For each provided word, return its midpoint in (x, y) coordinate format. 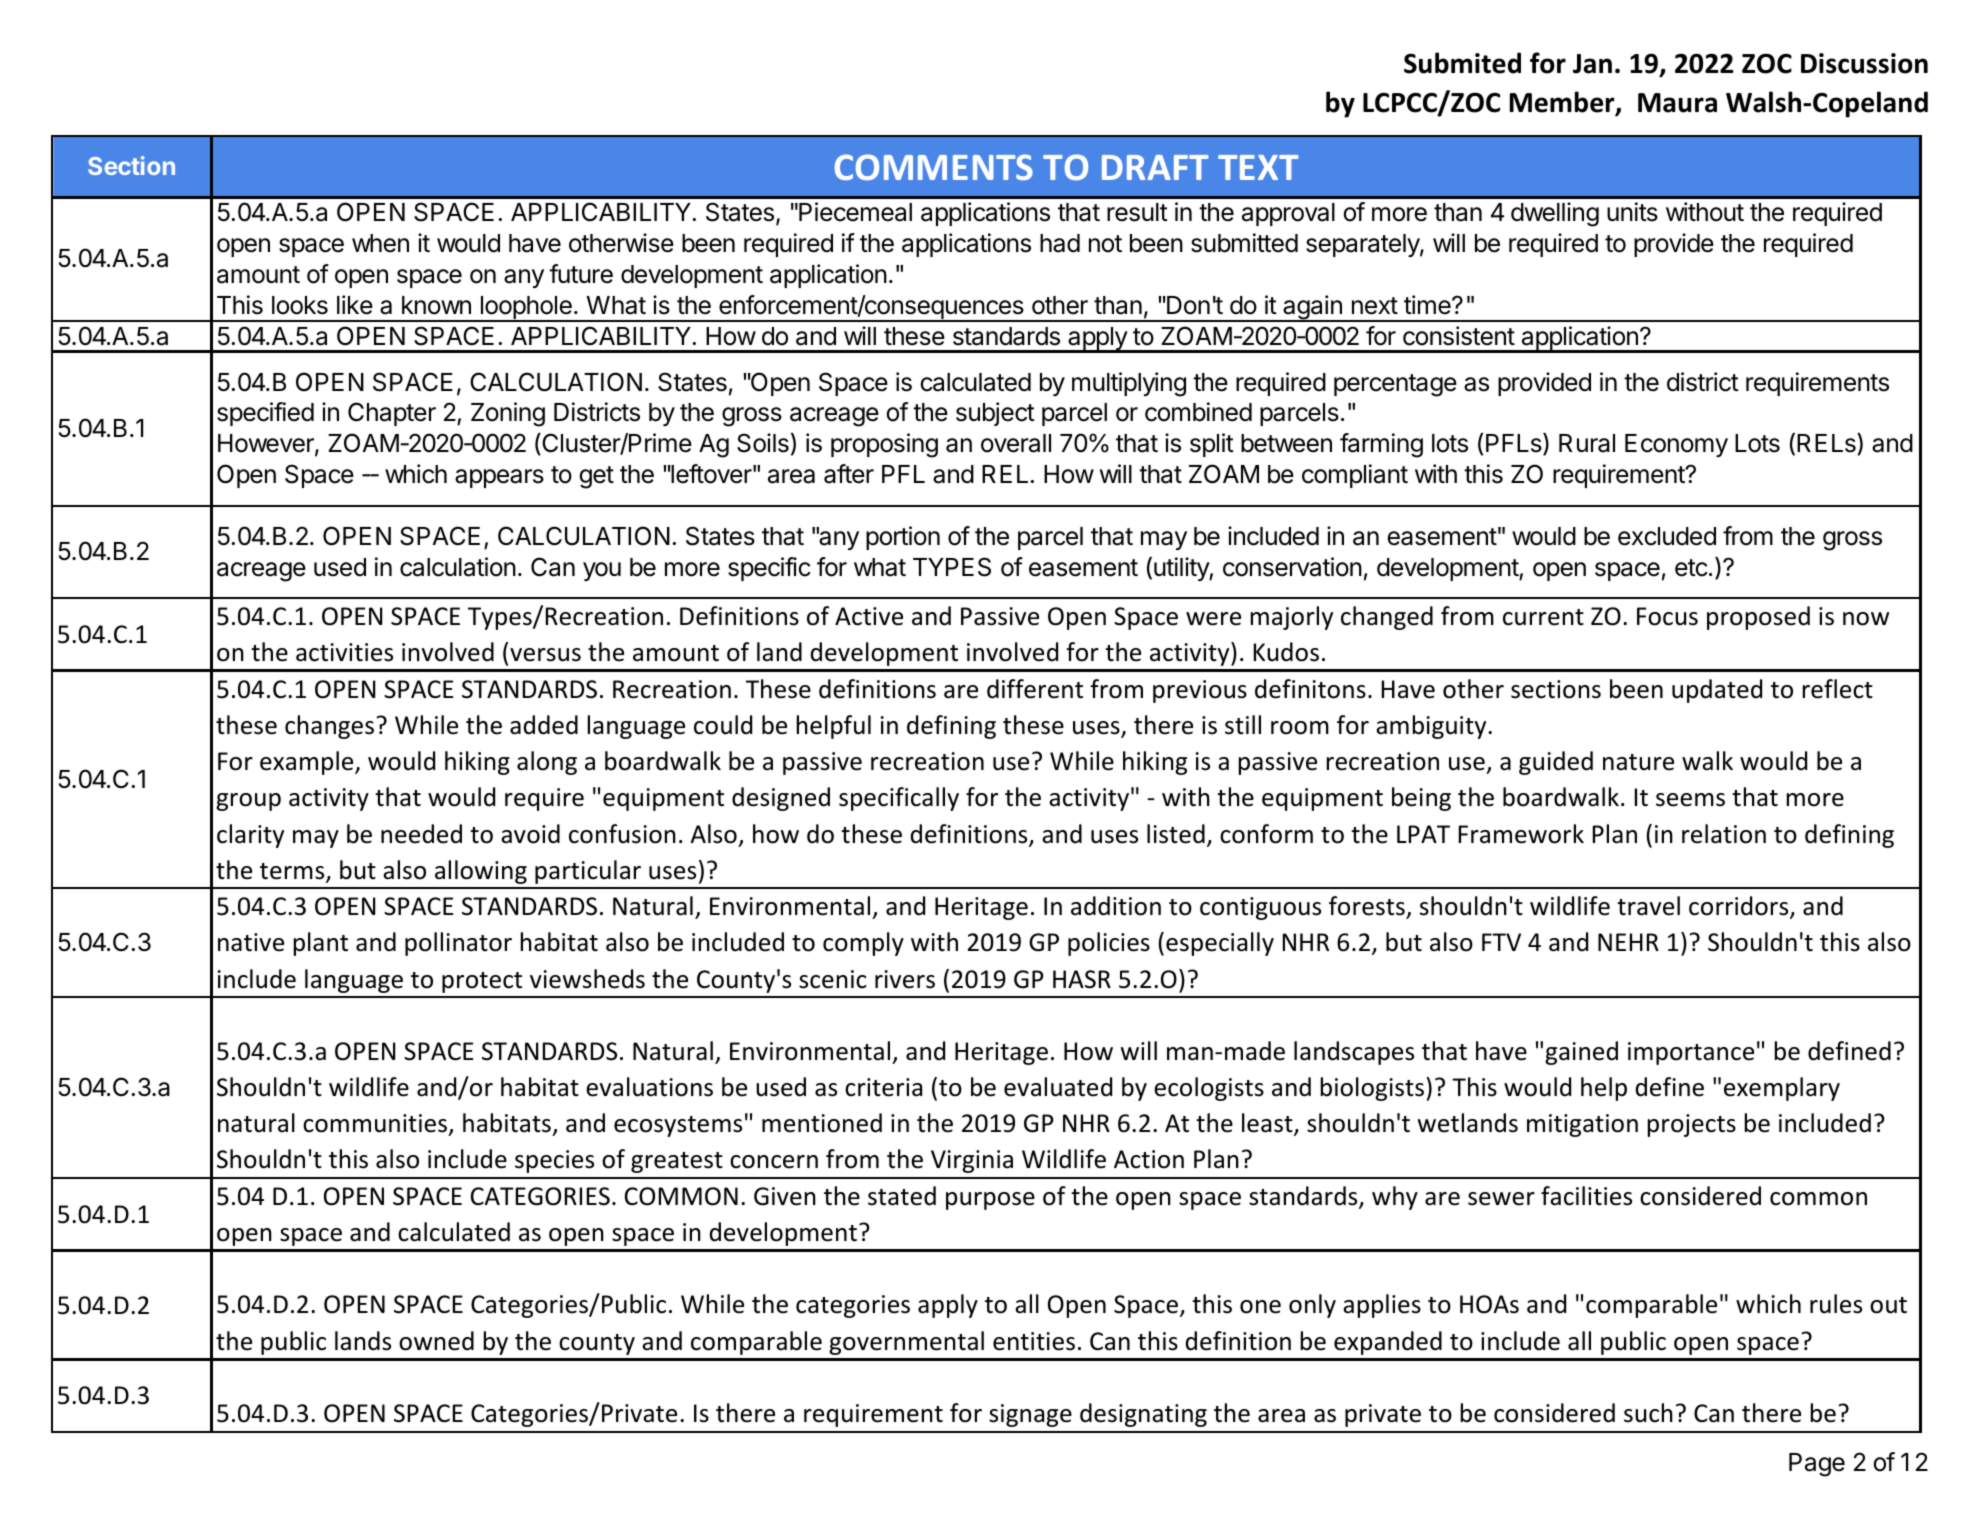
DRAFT (1155, 167)
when (380, 243)
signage (1030, 1415)
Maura (1677, 103)
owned (436, 1341)
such (1648, 1413)
